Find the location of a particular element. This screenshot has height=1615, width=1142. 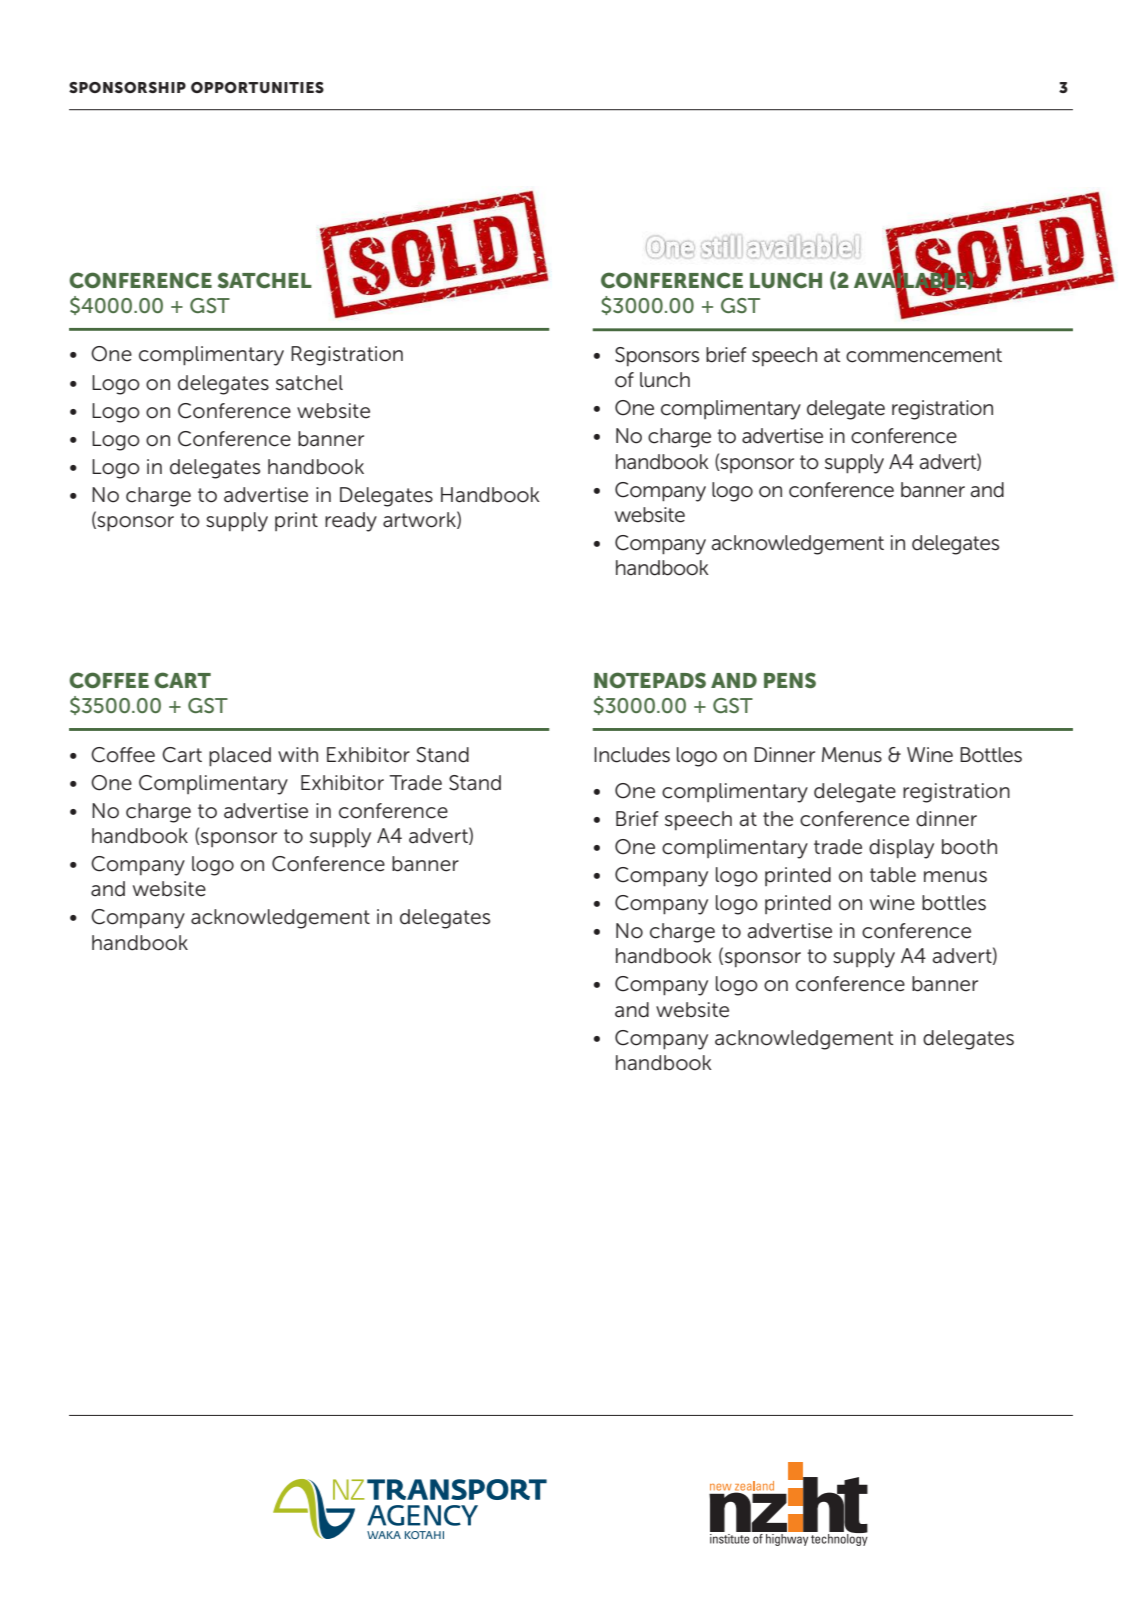

Includes is located at coordinates (632, 755).
